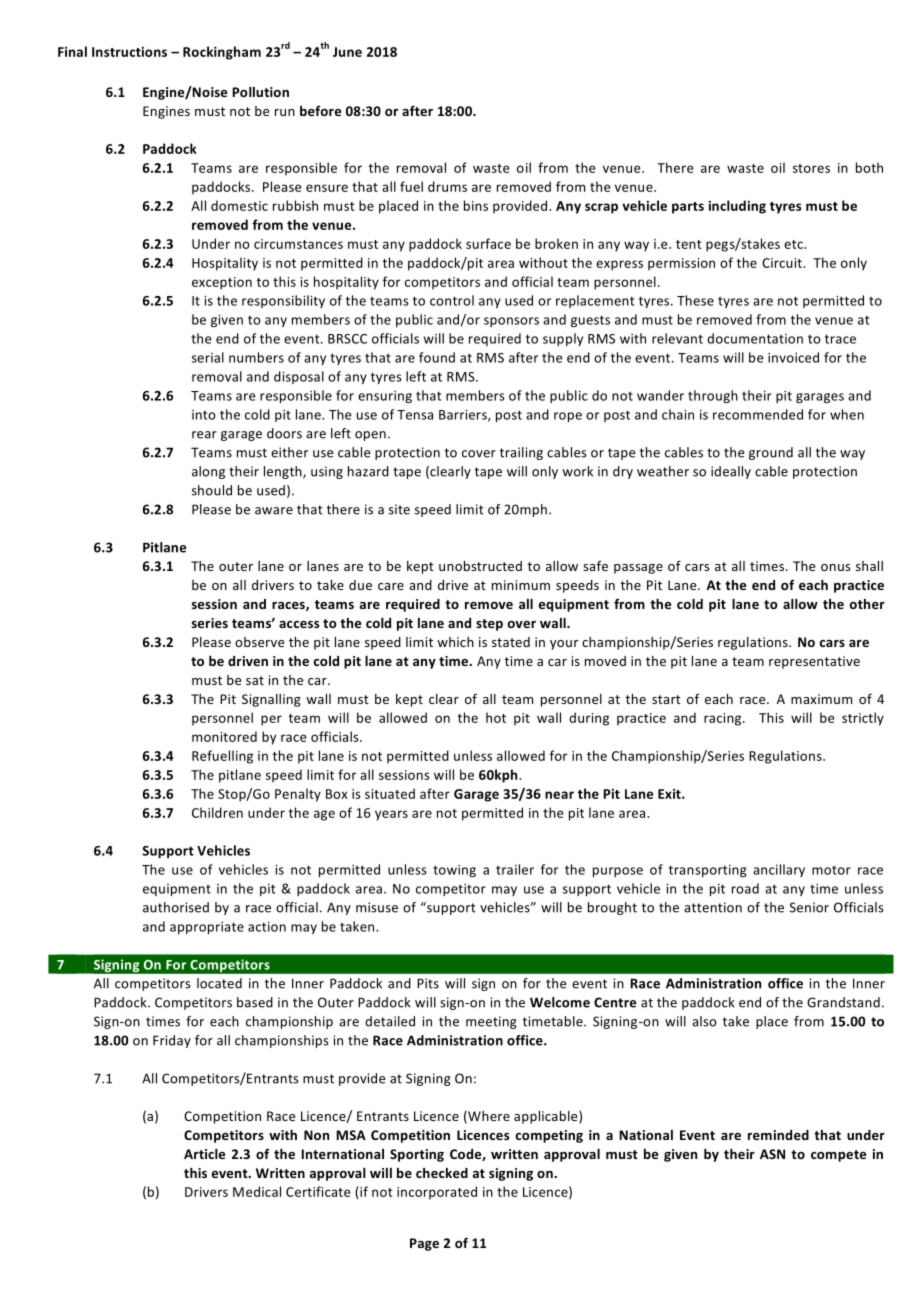 The image size is (924, 1308). Describe the element at coordinates (772, 1154) in the screenshot. I see `ASN` at that location.
